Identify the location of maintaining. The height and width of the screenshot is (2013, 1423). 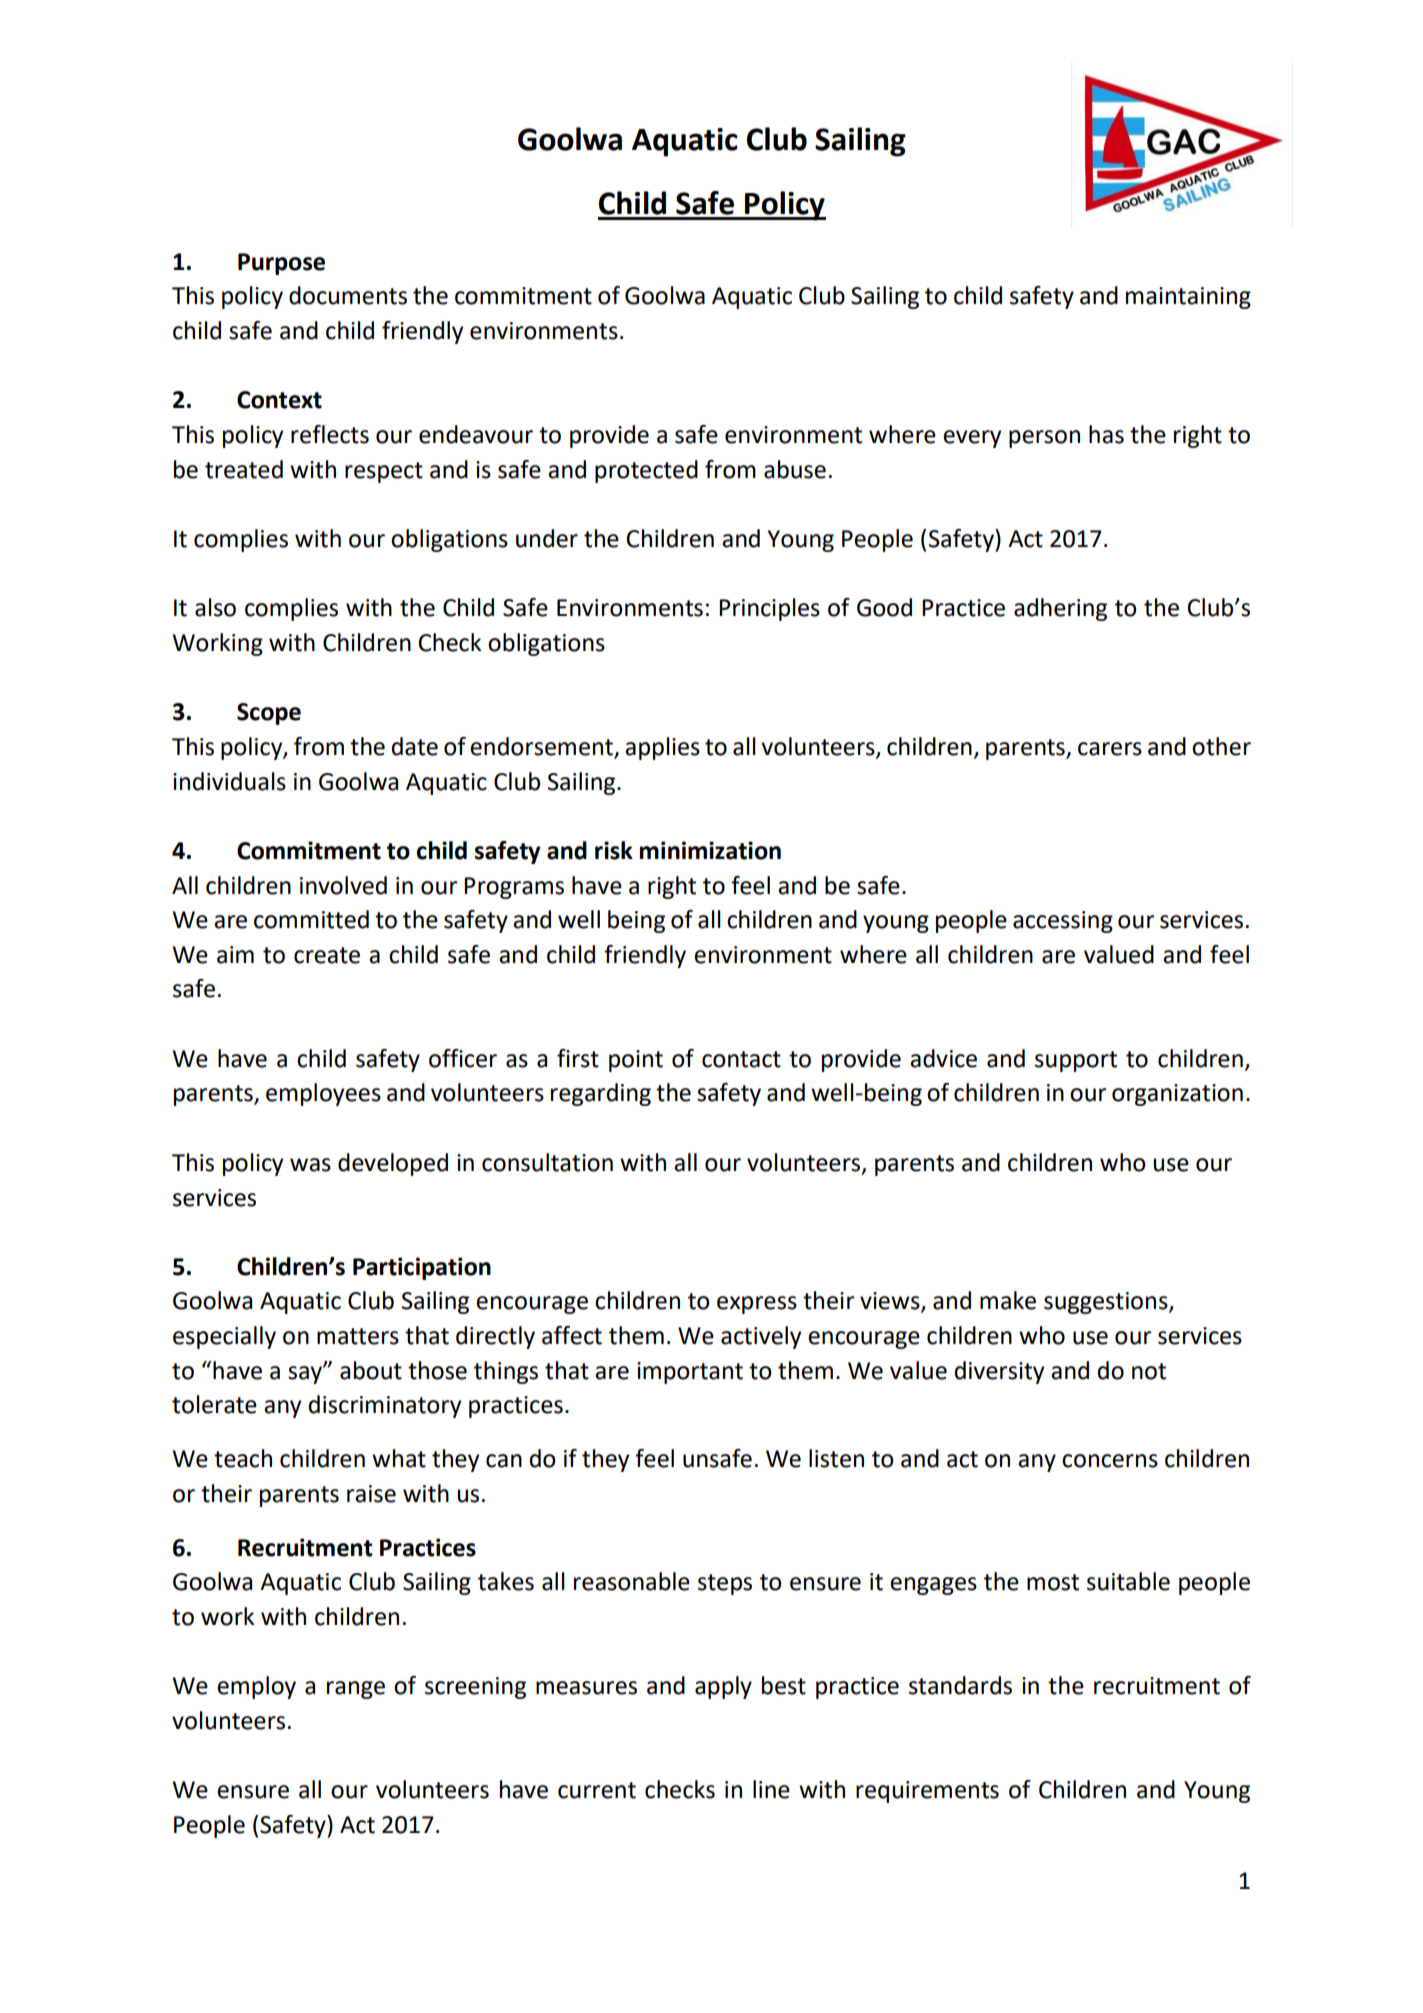
(1188, 298).
